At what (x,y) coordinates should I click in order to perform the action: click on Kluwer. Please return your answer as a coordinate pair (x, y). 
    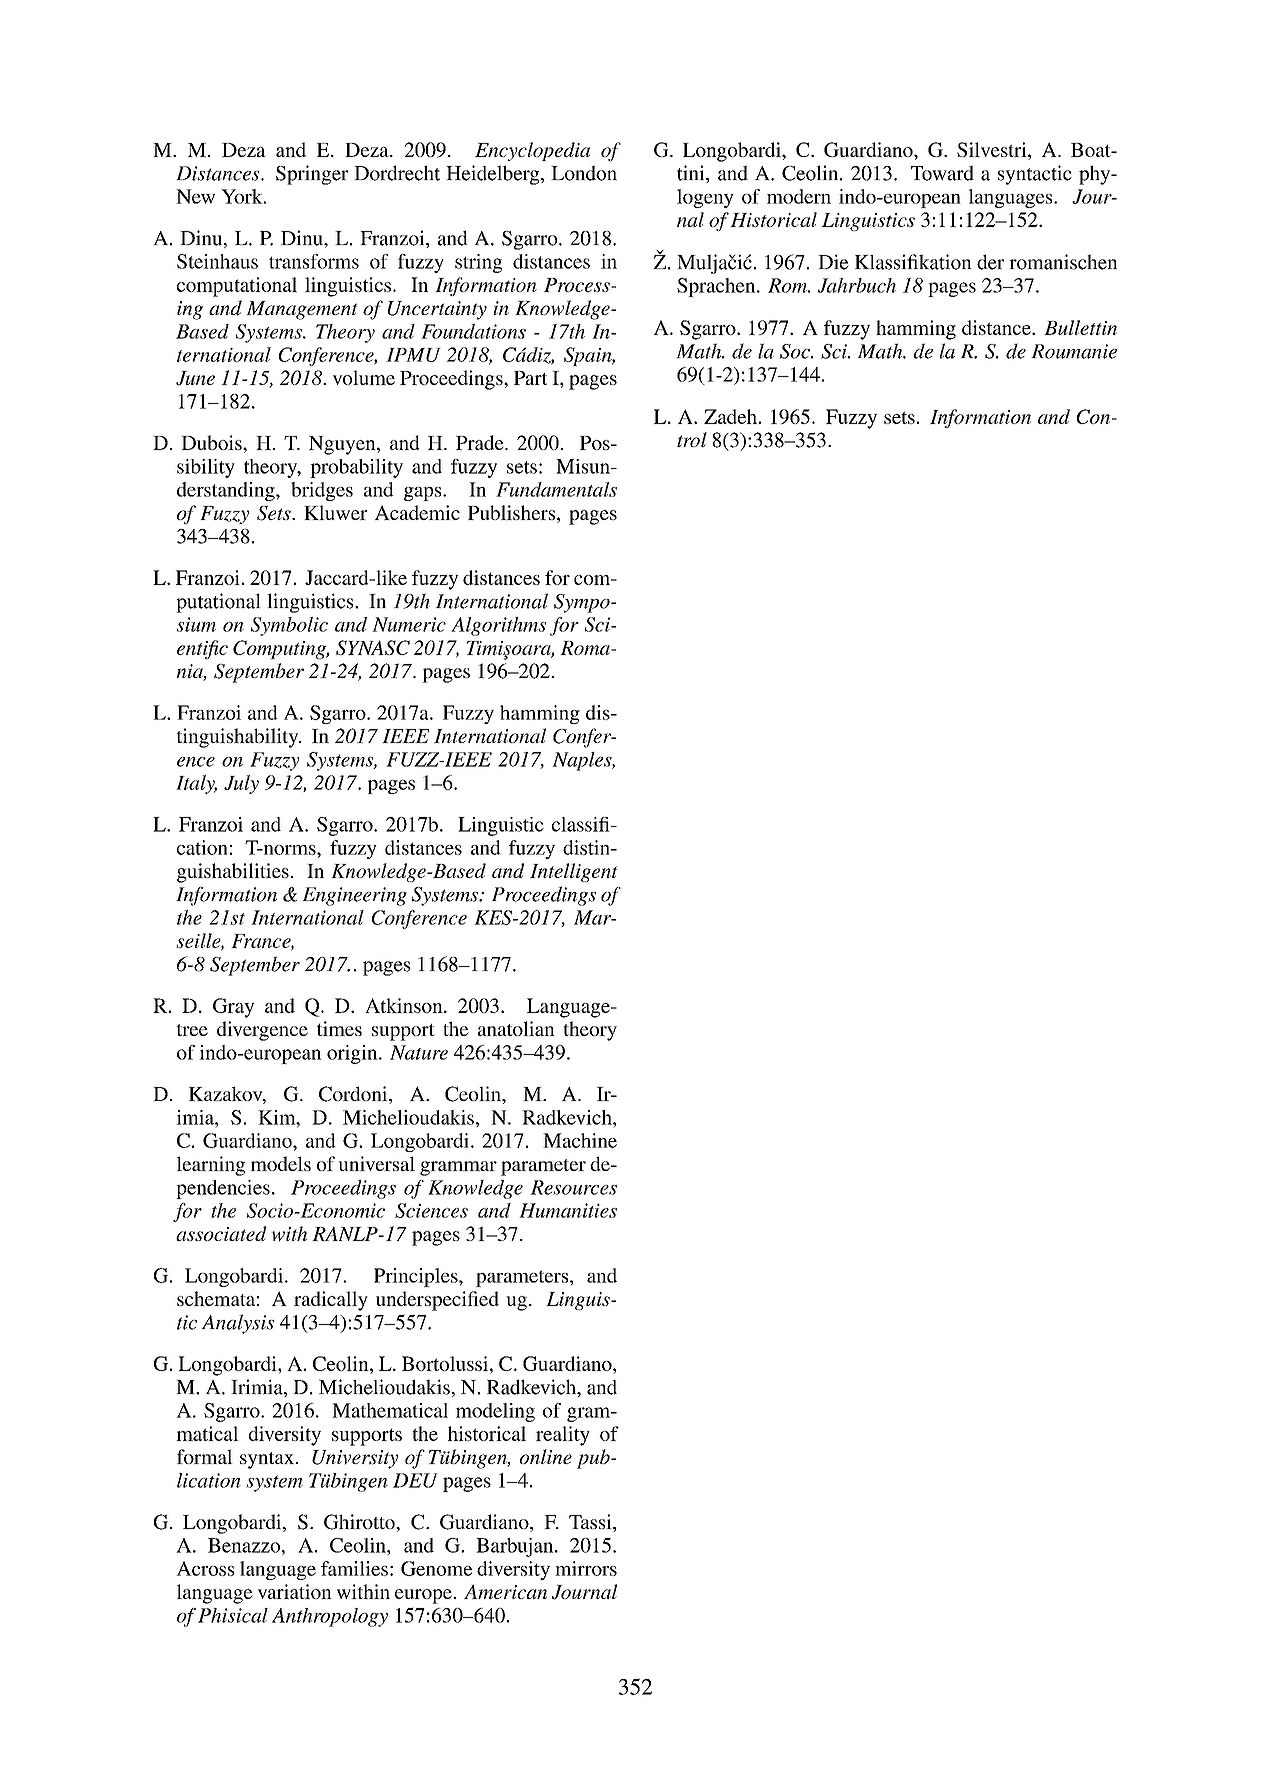
    Looking at the image, I should click on (335, 512).
